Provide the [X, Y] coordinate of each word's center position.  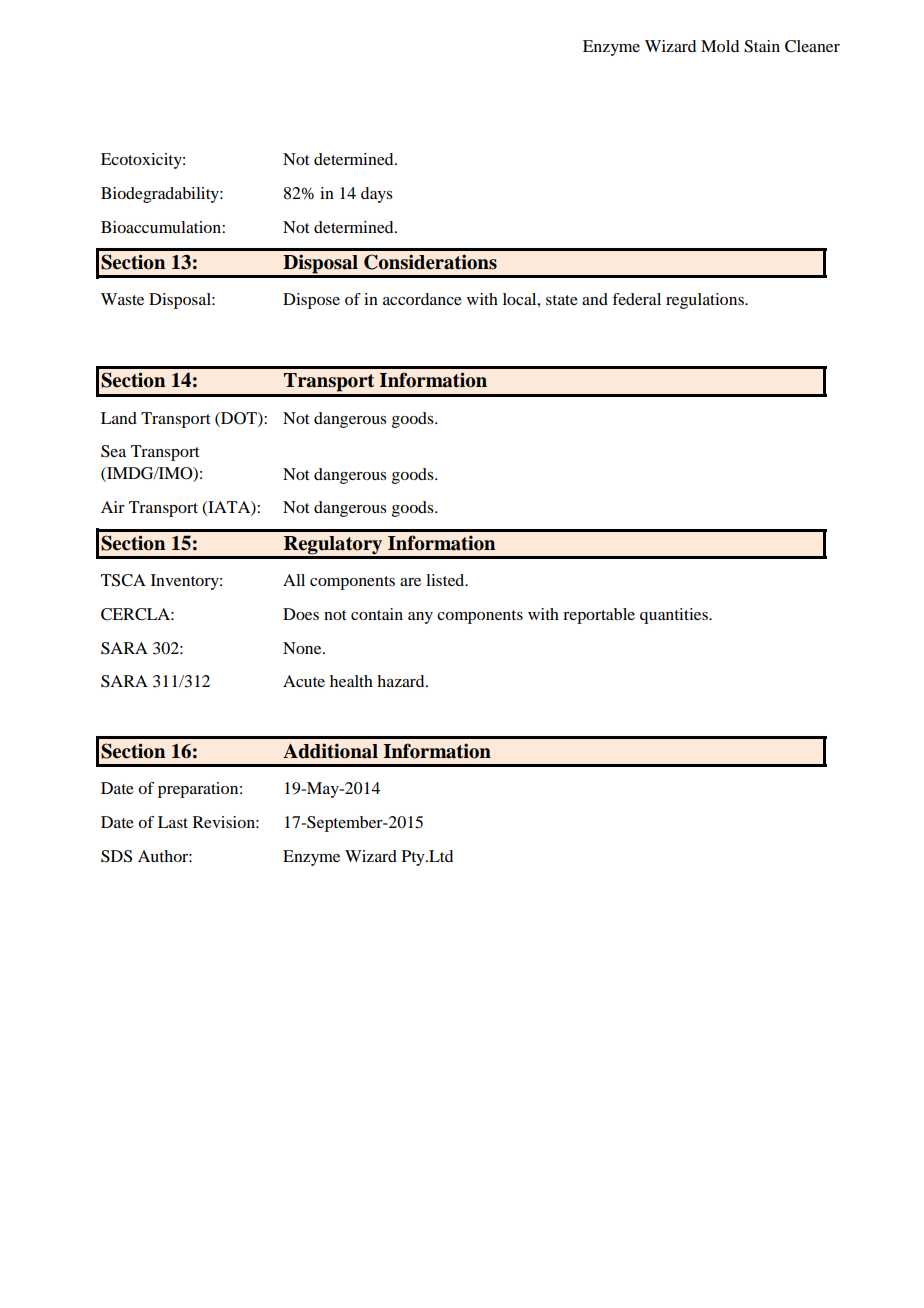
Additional [330, 751]
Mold [720, 46]
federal [636, 299]
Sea [113, 451]
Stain [762, 46]
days [377, 195]
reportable [599, 616]
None [303, 648]
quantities [675, 616]
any [420, 618]
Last [173, 822]
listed [446, 580]
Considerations [430, 262]
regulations [706, 301]
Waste [122, 299]
